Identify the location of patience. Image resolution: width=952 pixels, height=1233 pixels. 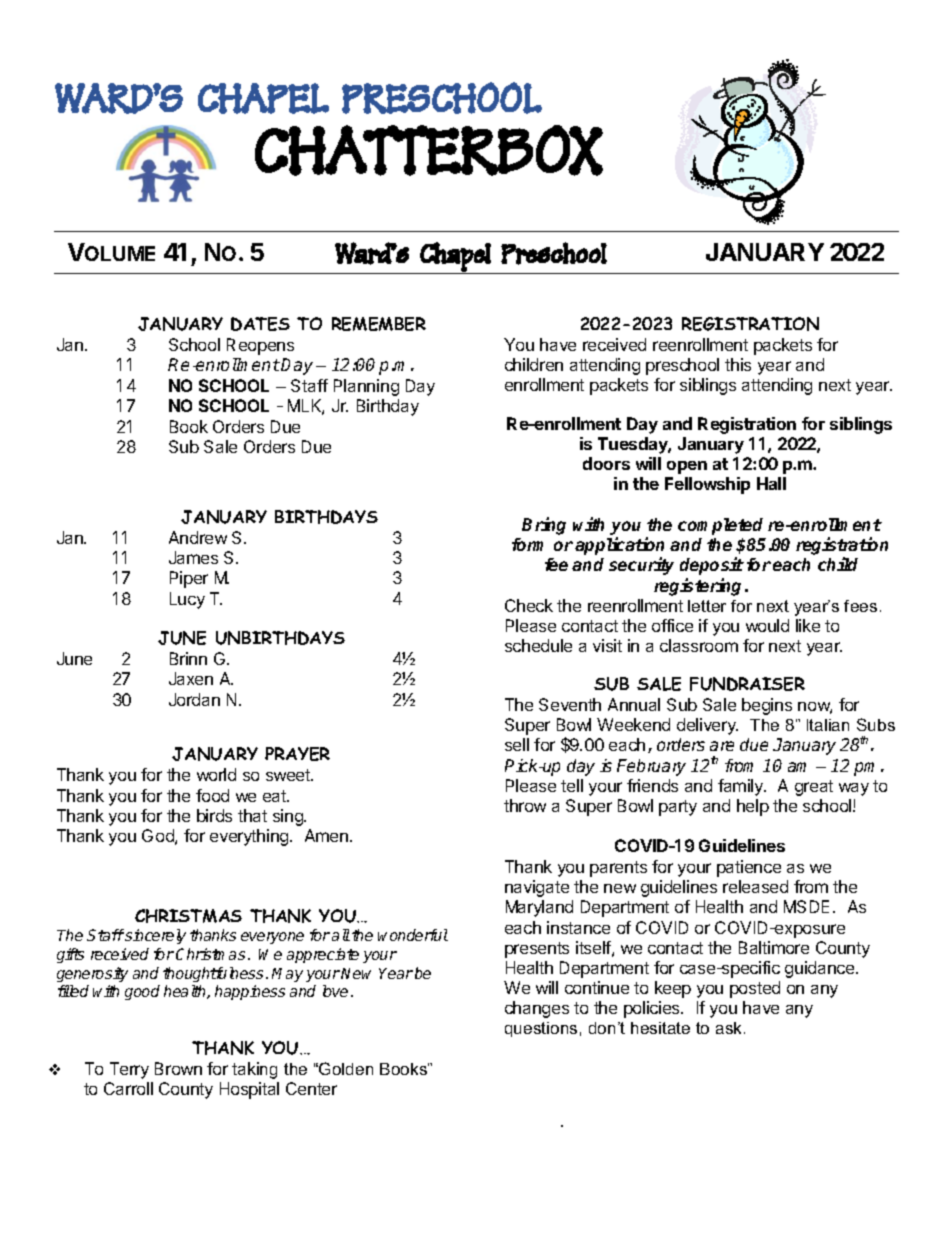
(749, 868).
